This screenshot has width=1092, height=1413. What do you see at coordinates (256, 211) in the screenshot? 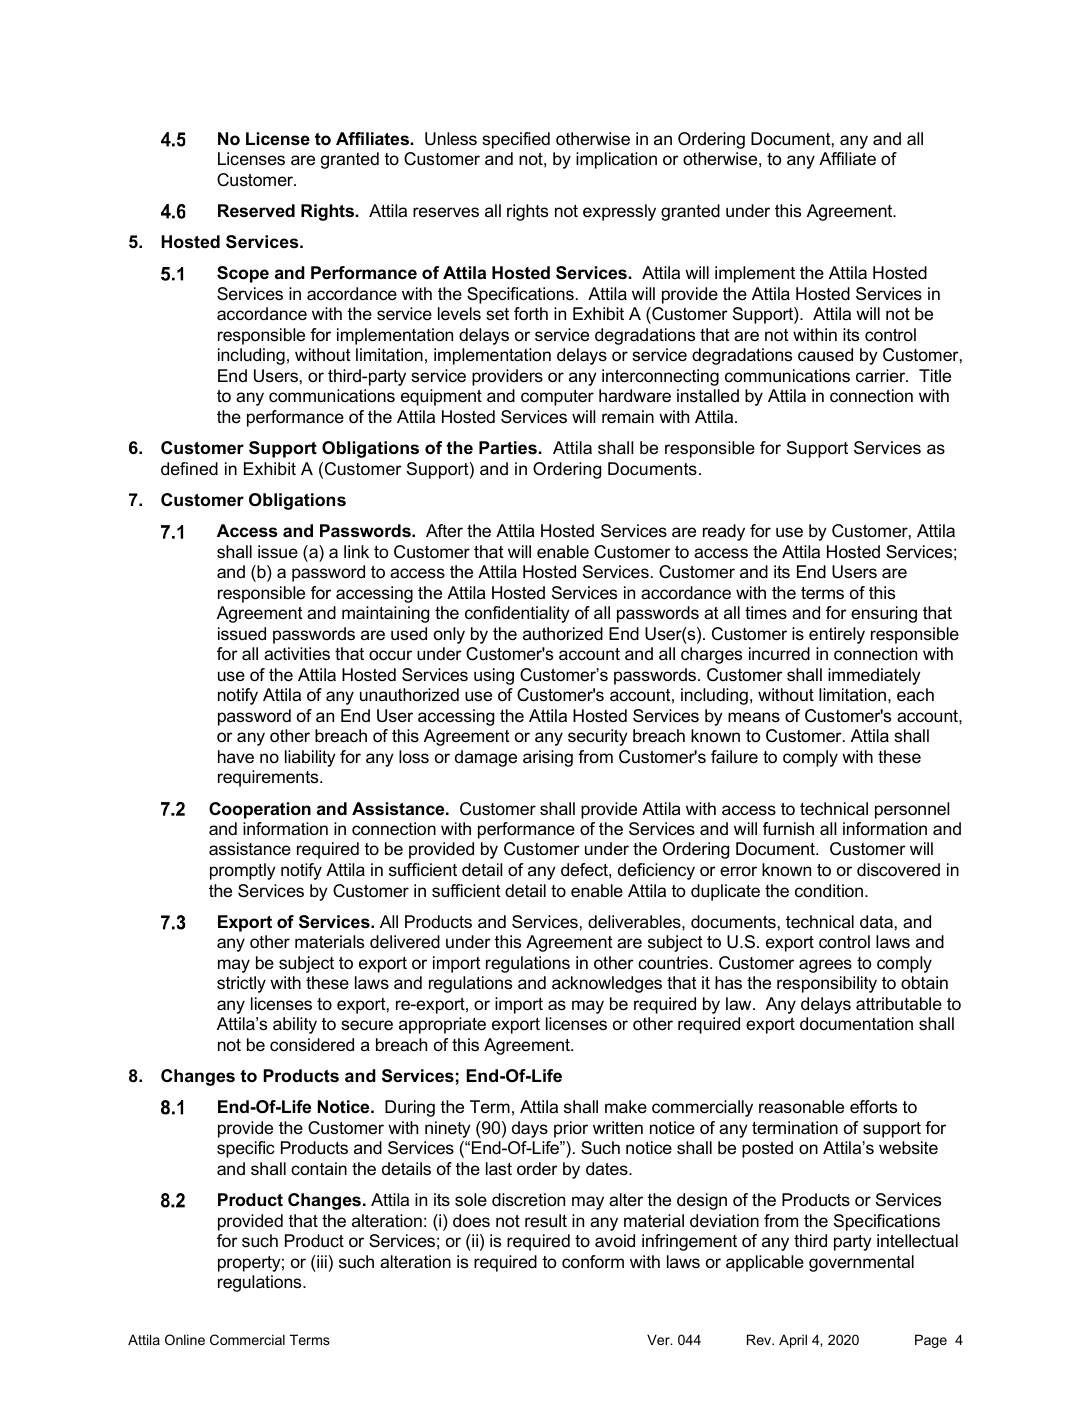
I see `Reserved` at bounding box center [256, 211].
